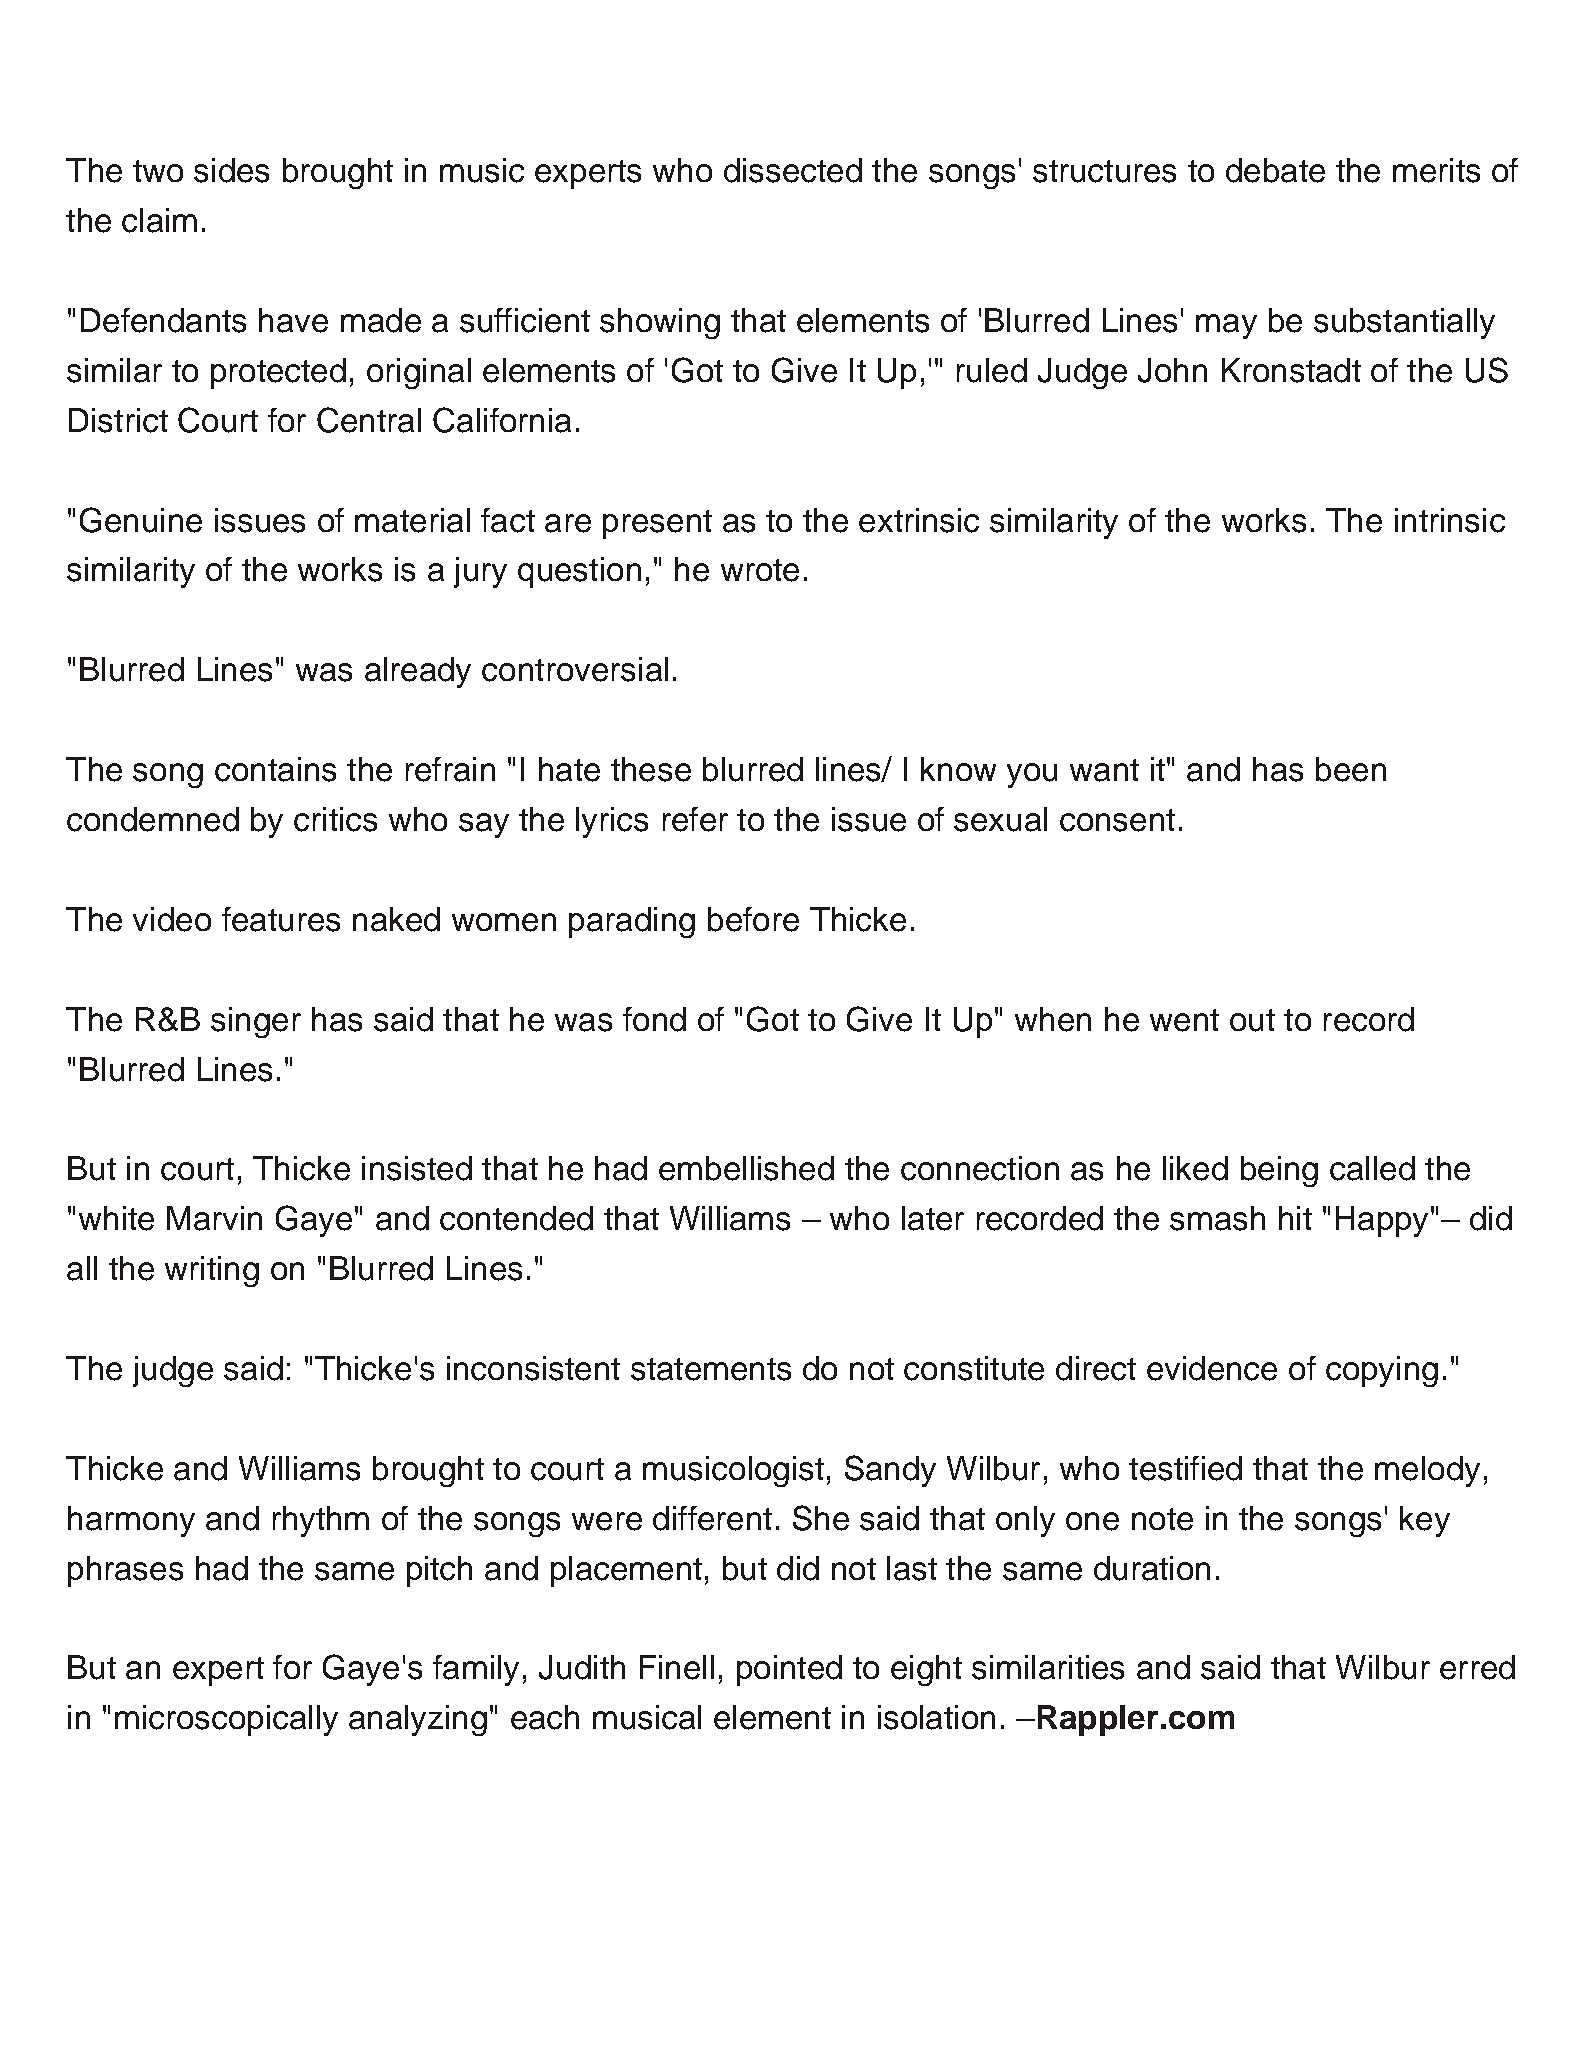 This screenshot has width=1590, height=2058. What do you see at coordinates (1477, 1667) in the screenshot?
I see `erred` at bounding box center [1477, 1667].
